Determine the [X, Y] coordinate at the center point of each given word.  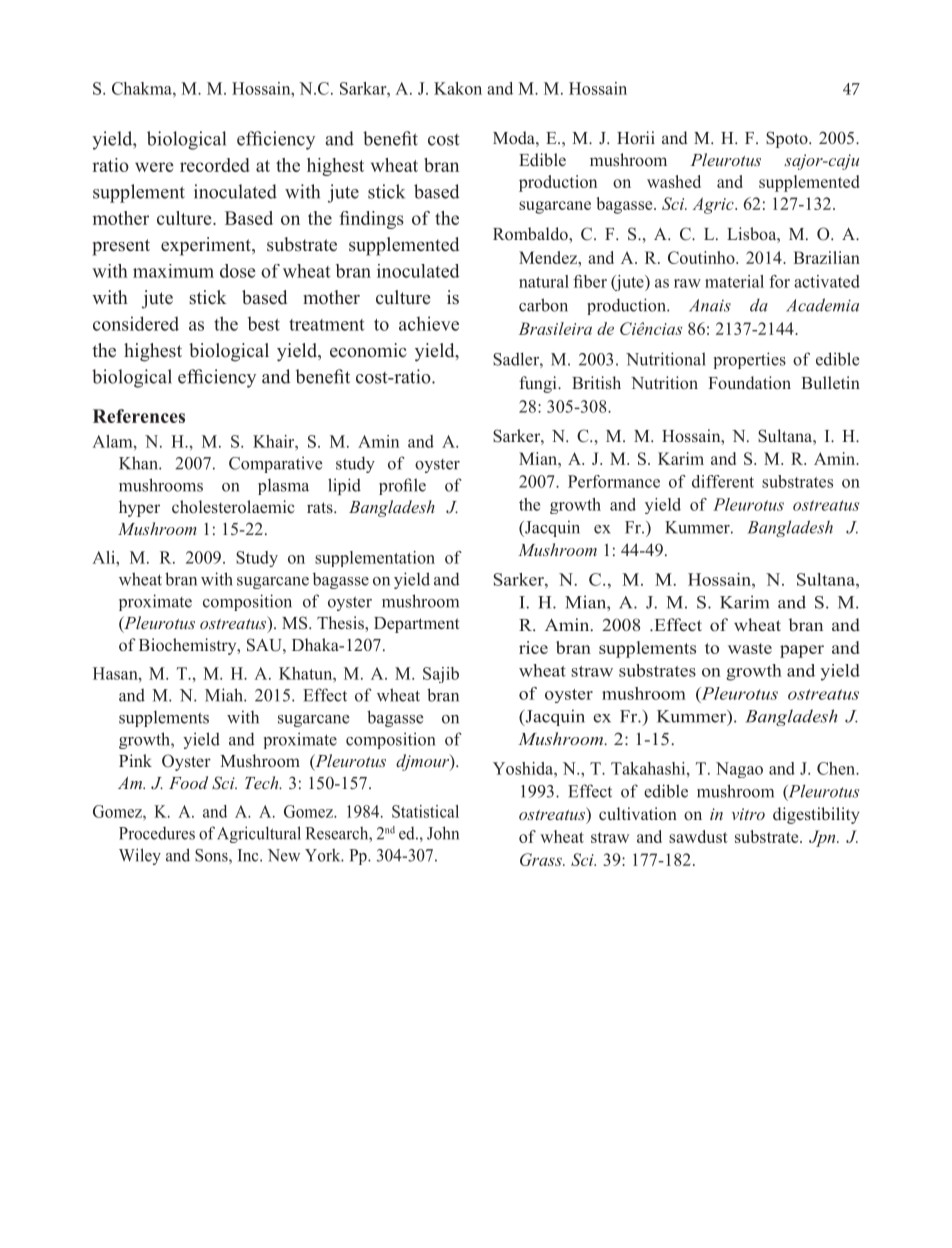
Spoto [788, 139]
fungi [539, 384]
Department [417, 625]
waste [750, 648]
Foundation [749, 383]
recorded [215, 165]
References [139, 416]
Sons [212, 856]
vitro [748, 814]
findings [371, 220]
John [443, 833]
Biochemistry [189, 646]
